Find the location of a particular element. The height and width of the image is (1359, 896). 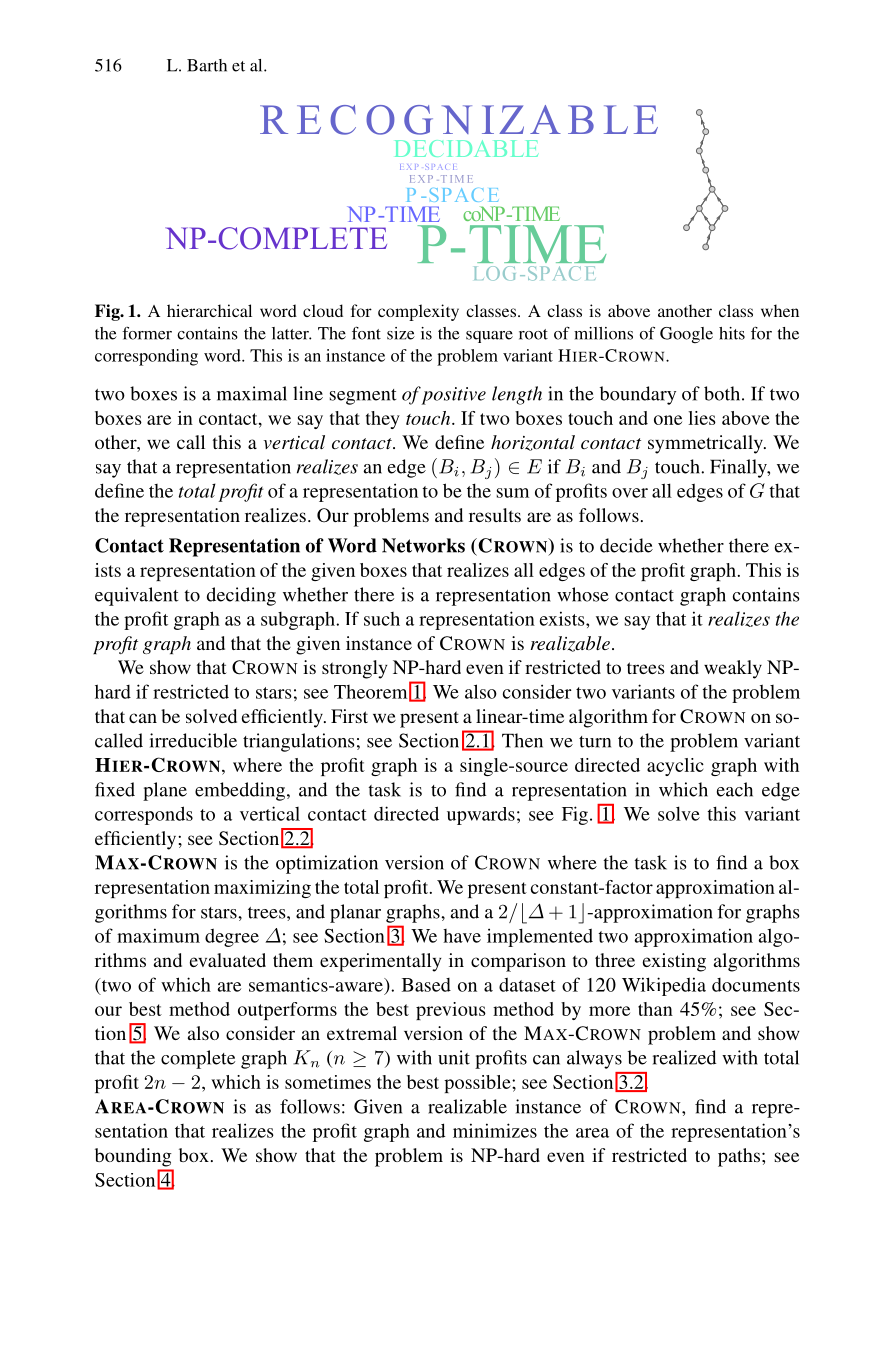

Barth is located at coordinates (207, 65).
